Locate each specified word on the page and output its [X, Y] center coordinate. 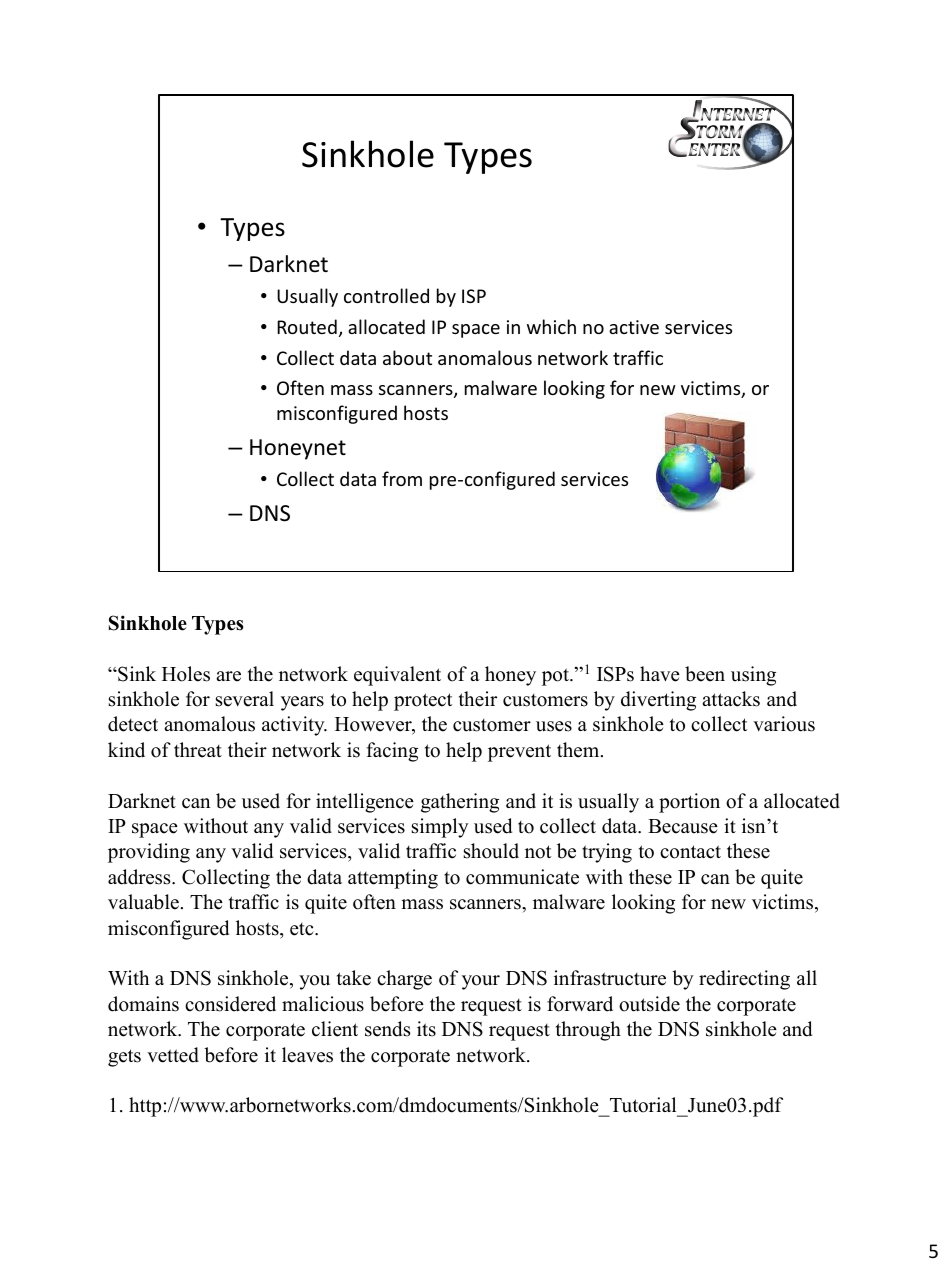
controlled [386, 295]
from [402, 478]
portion [689, 803]
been [705, 674]
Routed [307, 326]
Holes [186, 674]
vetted [173, 1055]
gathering [460, 803]
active [634, 327]
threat [198, 750]
